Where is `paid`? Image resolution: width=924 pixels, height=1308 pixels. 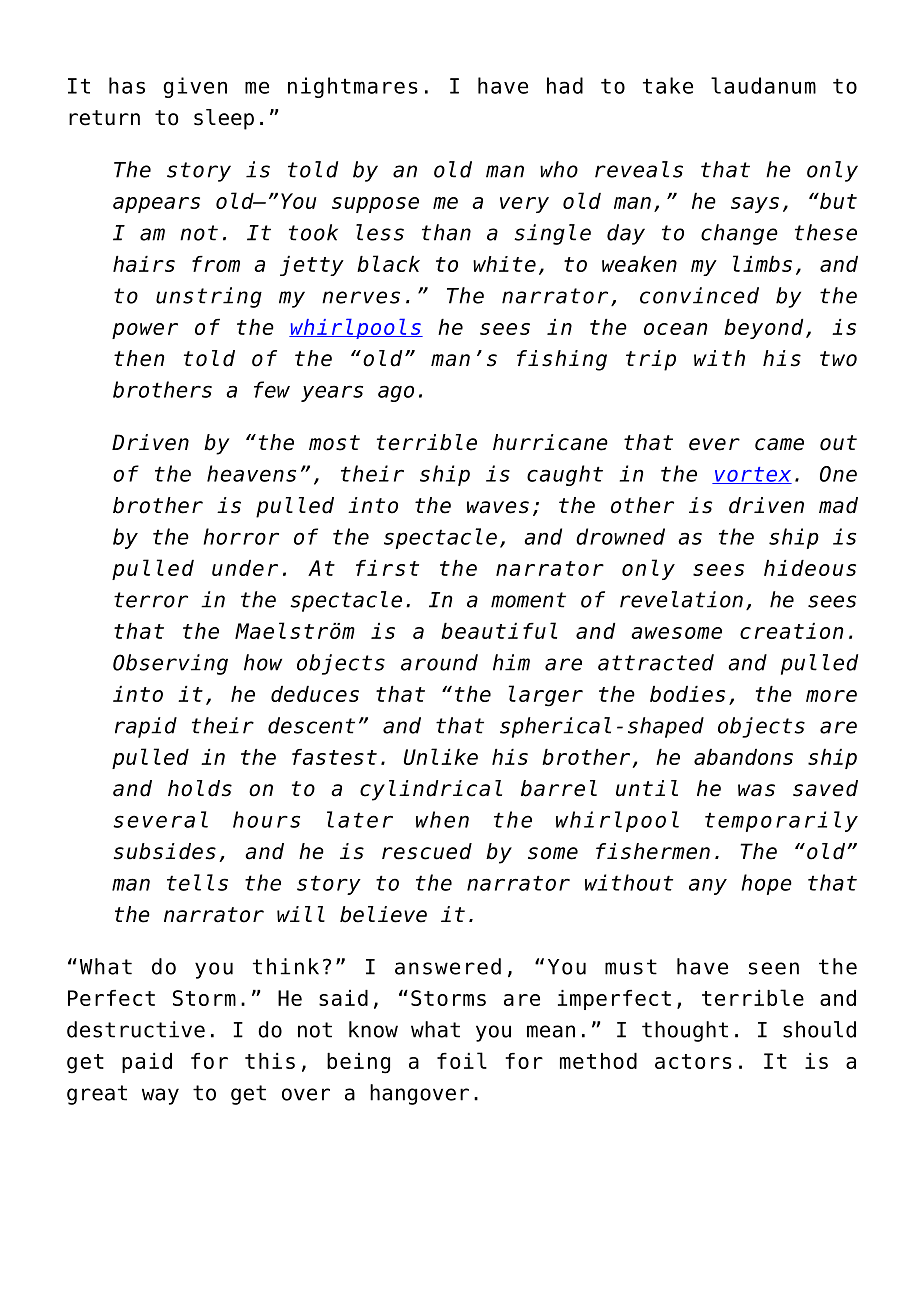 paid is located at coordinates (147, 1063).
